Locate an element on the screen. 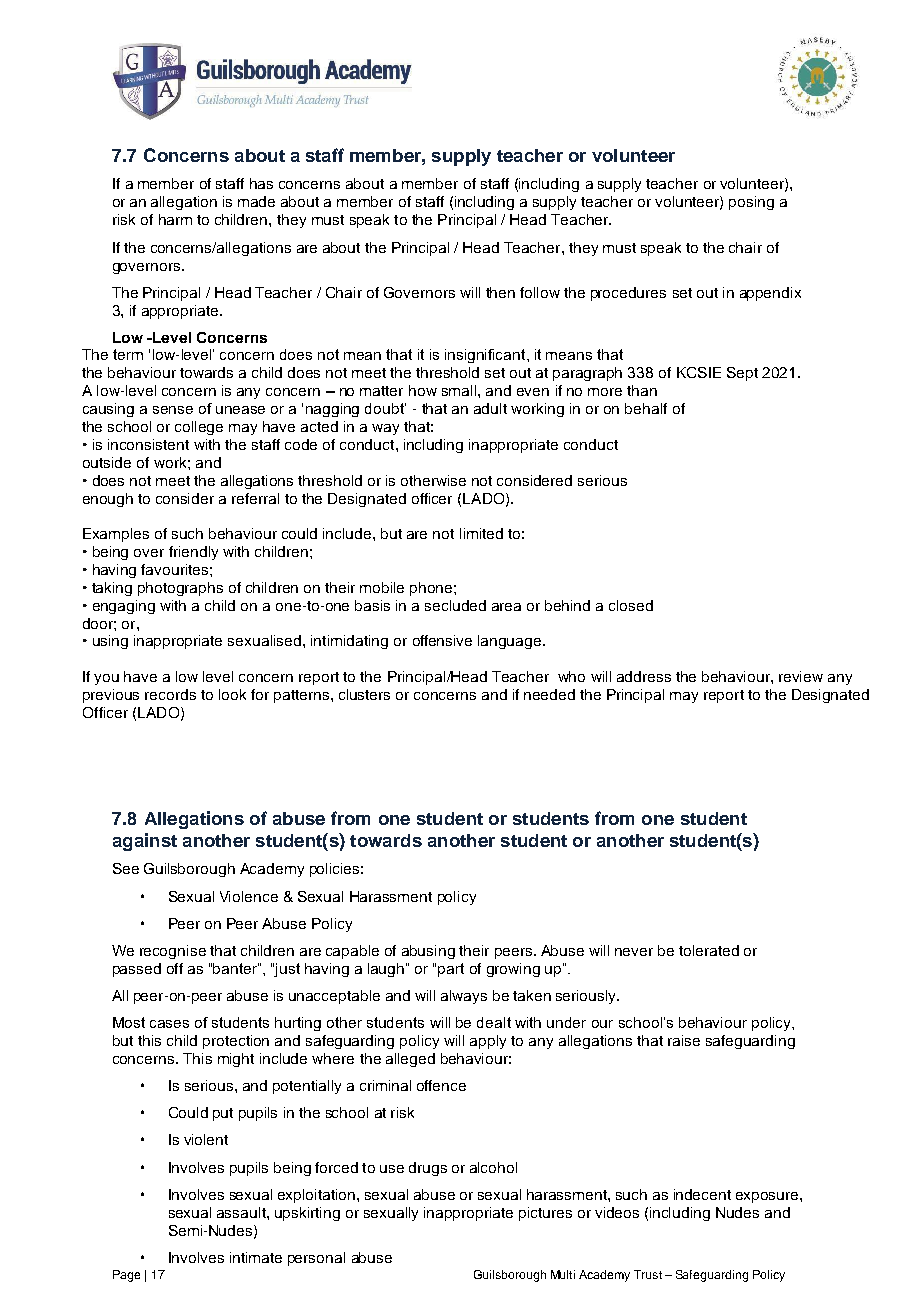  closed is located at coordinates (631, 605).
